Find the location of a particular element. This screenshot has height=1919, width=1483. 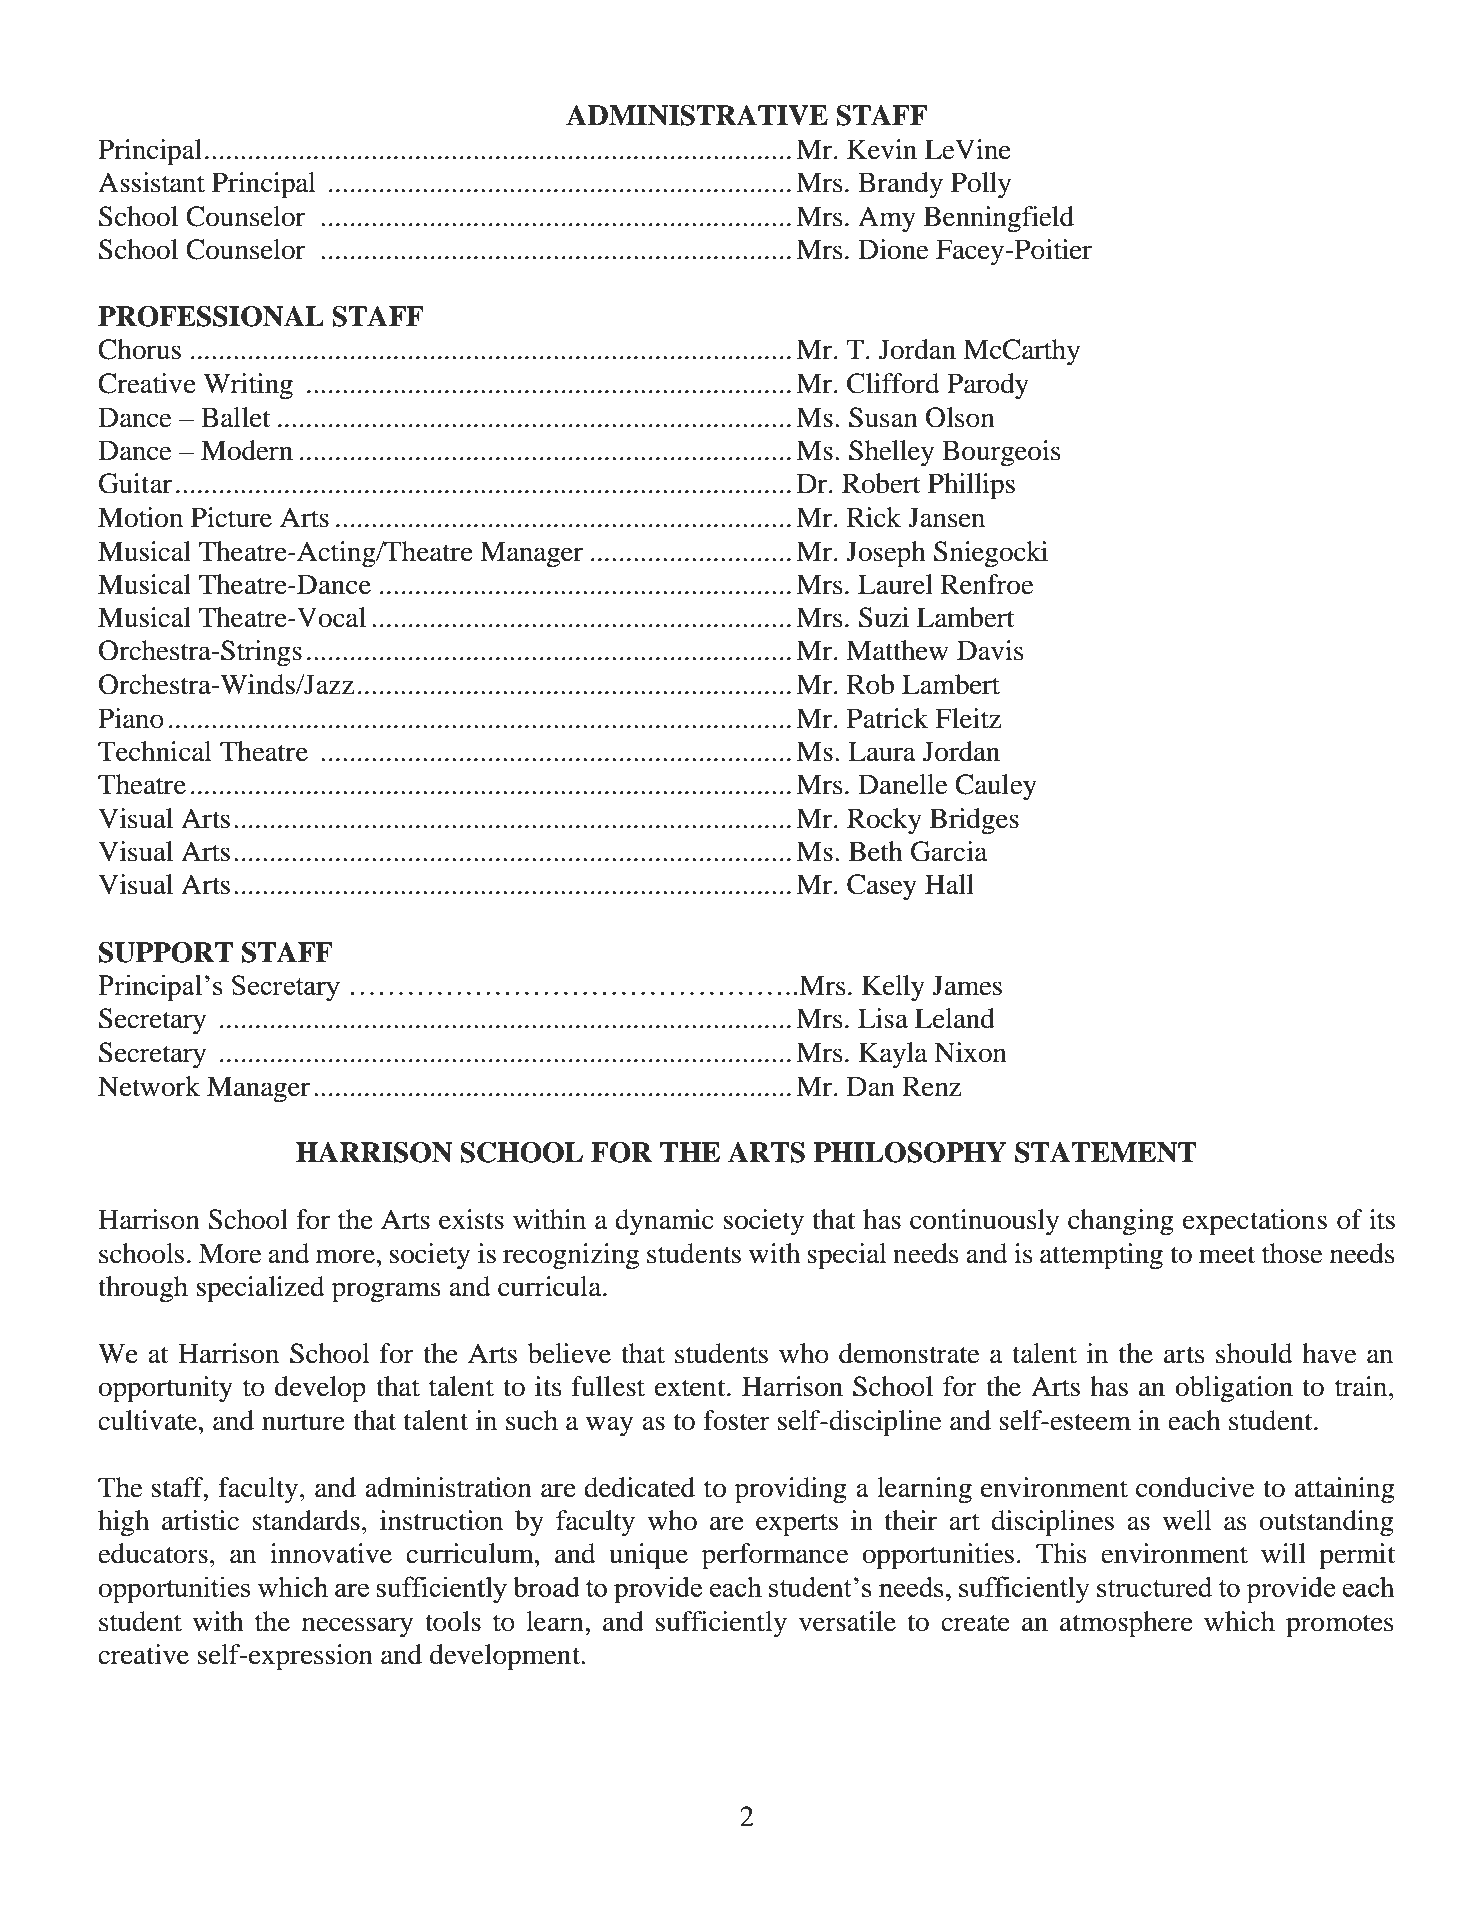

innovative is located at coordinates (331, 1553).
